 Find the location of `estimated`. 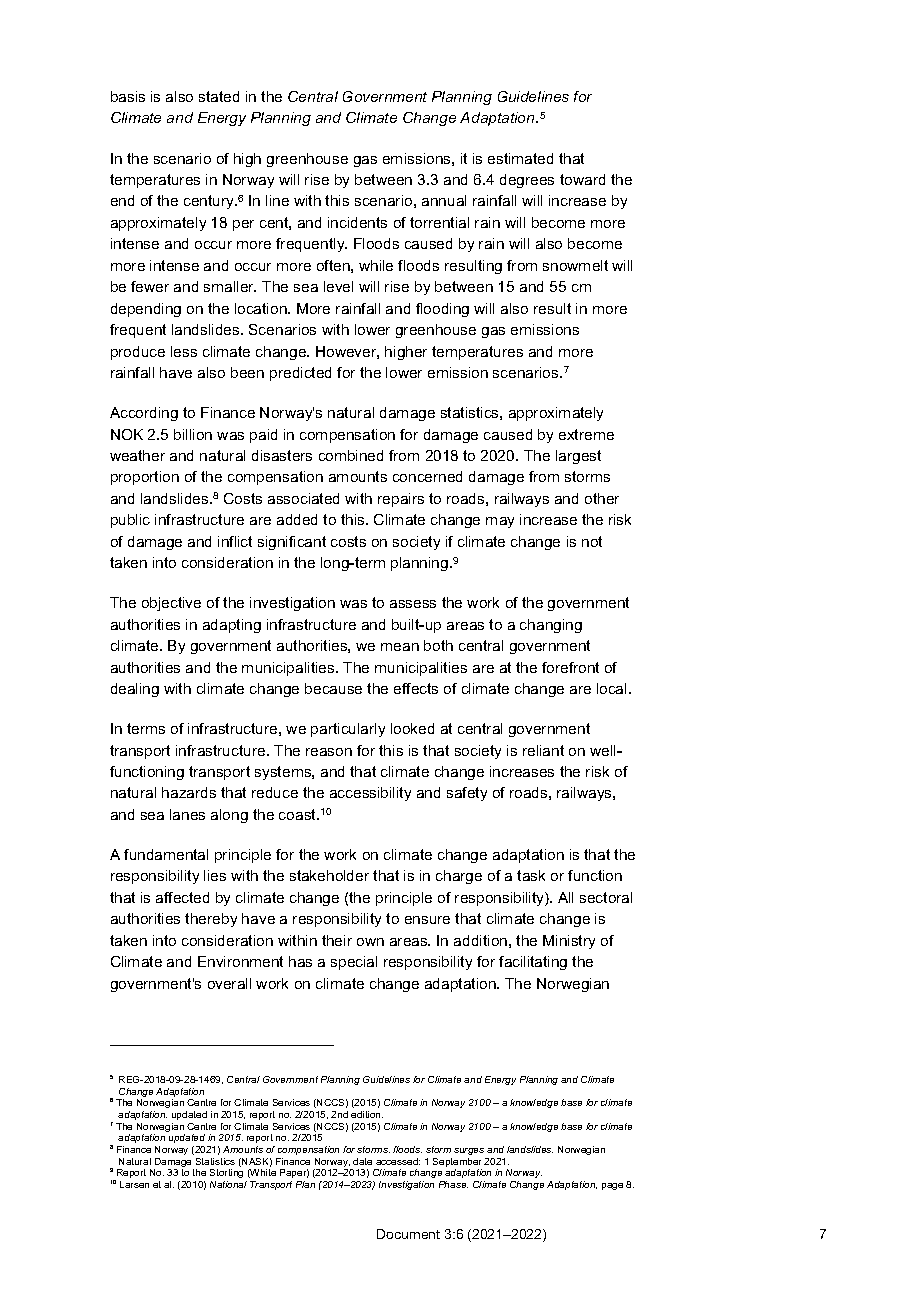

estimated is located at coordinates (520, 158).
